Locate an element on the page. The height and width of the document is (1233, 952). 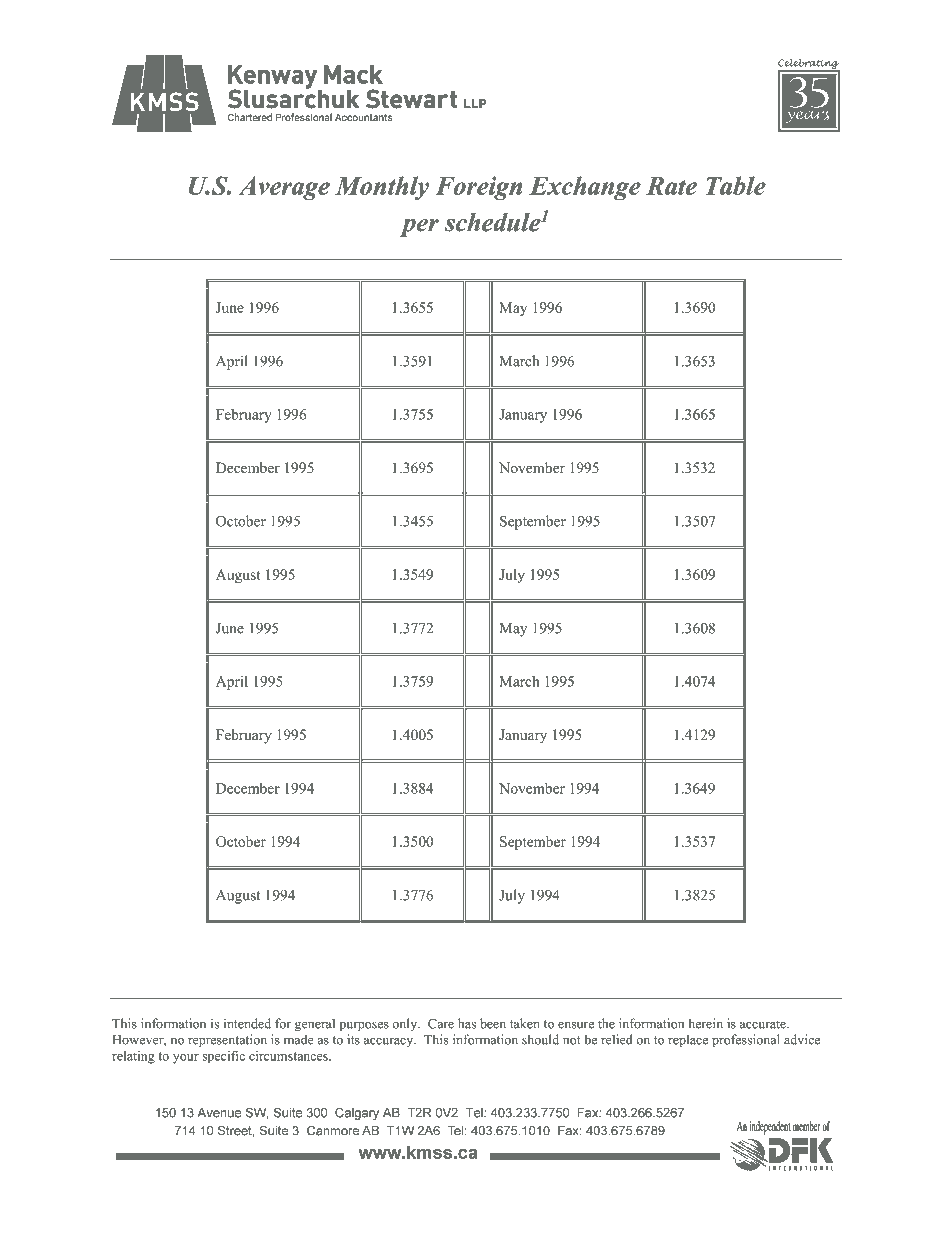
Monthly is located at coordinates (382, 188).
